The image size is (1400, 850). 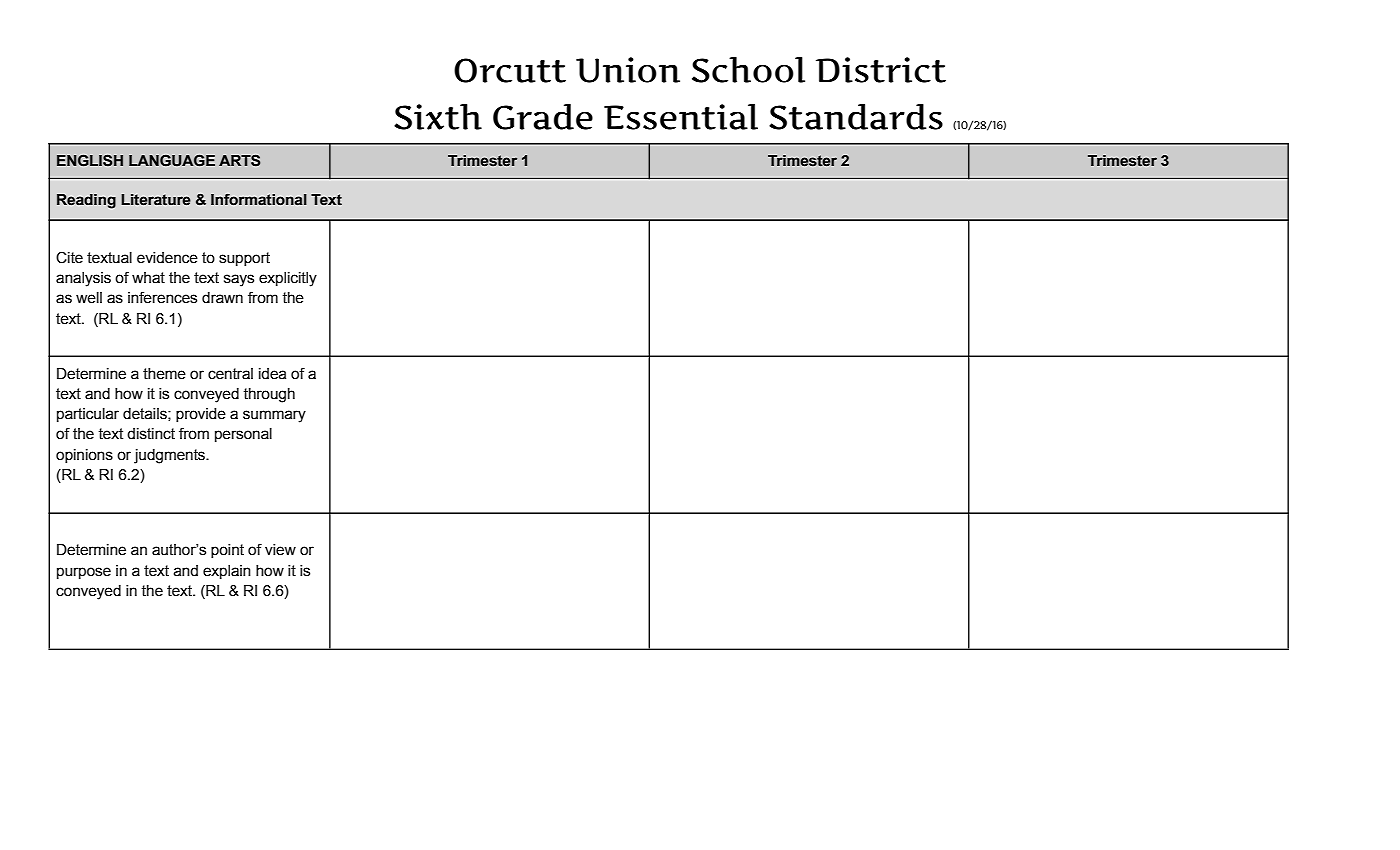 What do you see at coordinates (280, 550) in the image?
I see `view` at bounding box center [280, 550].
